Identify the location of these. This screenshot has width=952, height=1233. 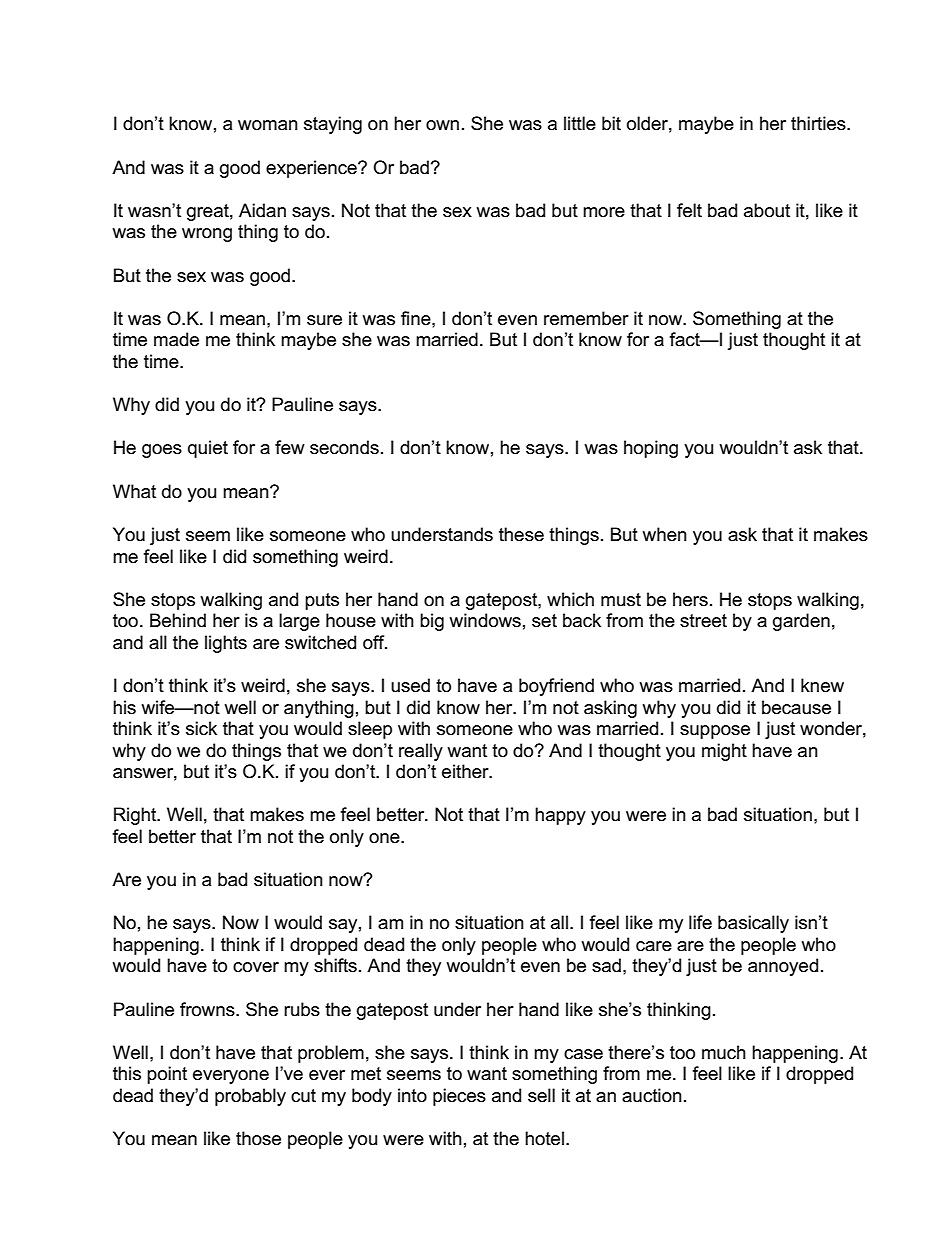
(521, 534).
